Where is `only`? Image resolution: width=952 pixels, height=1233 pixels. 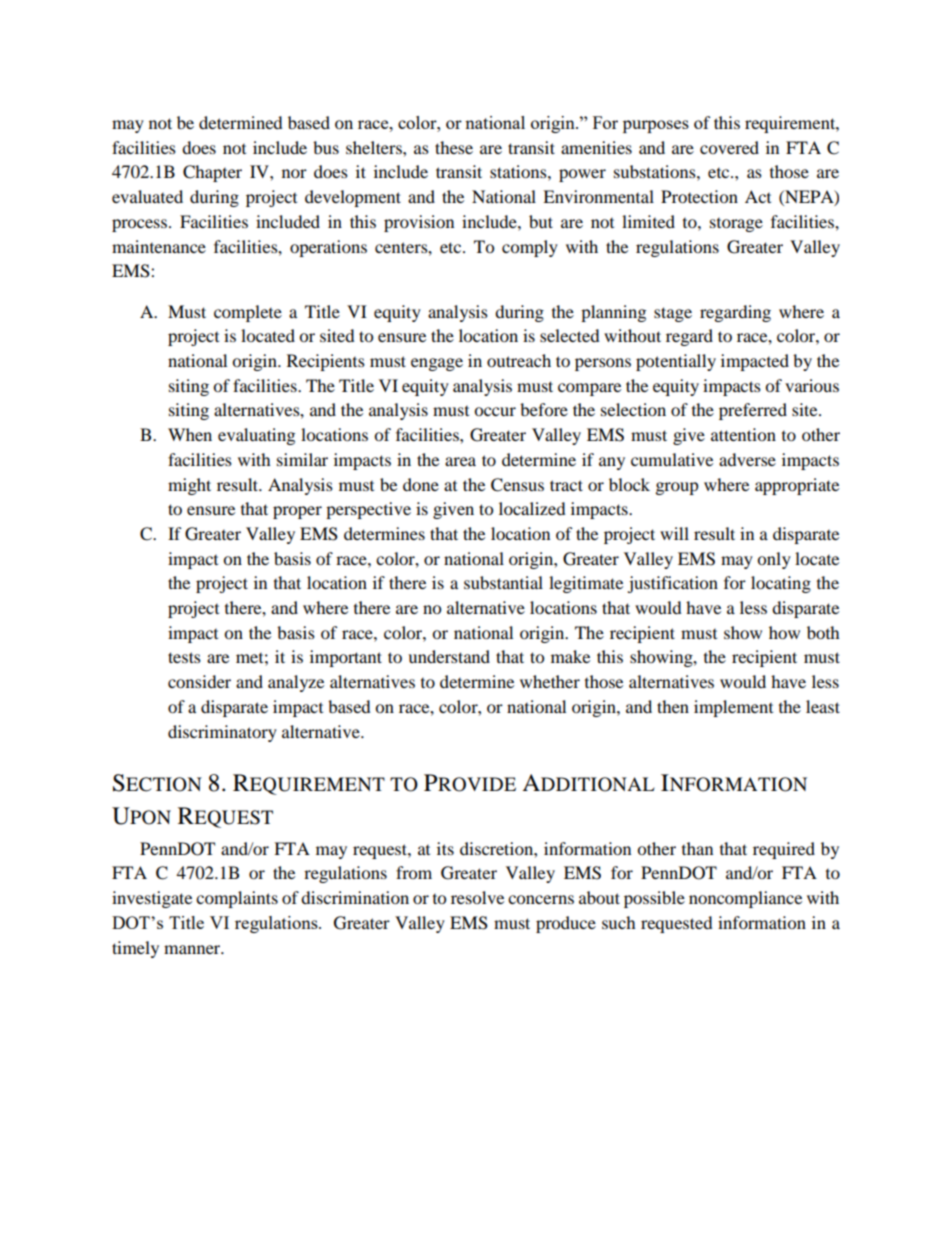
only is located at coordinates (774, 560).
